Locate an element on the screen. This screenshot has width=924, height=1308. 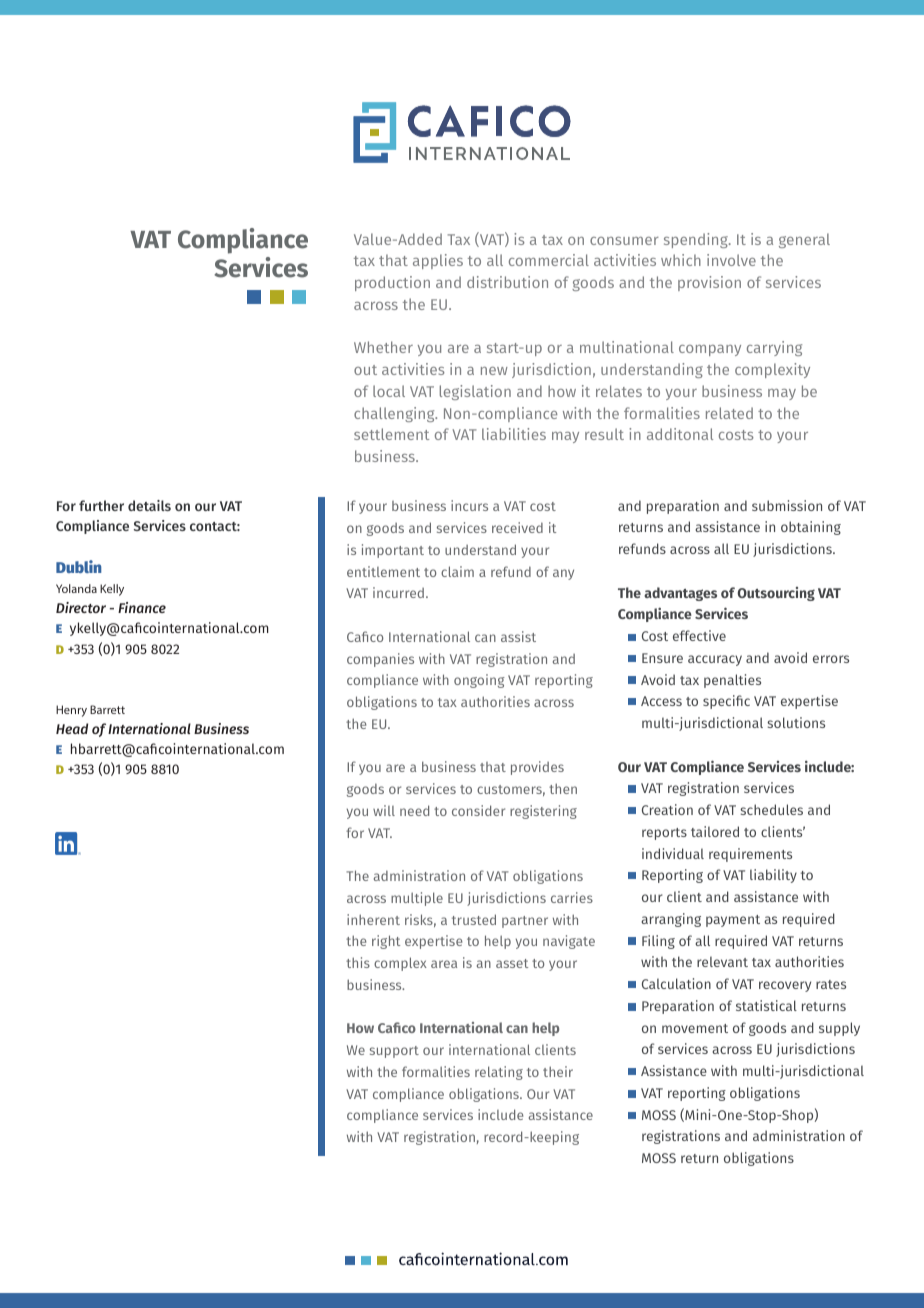
production is located at coordinates (392, 283).
